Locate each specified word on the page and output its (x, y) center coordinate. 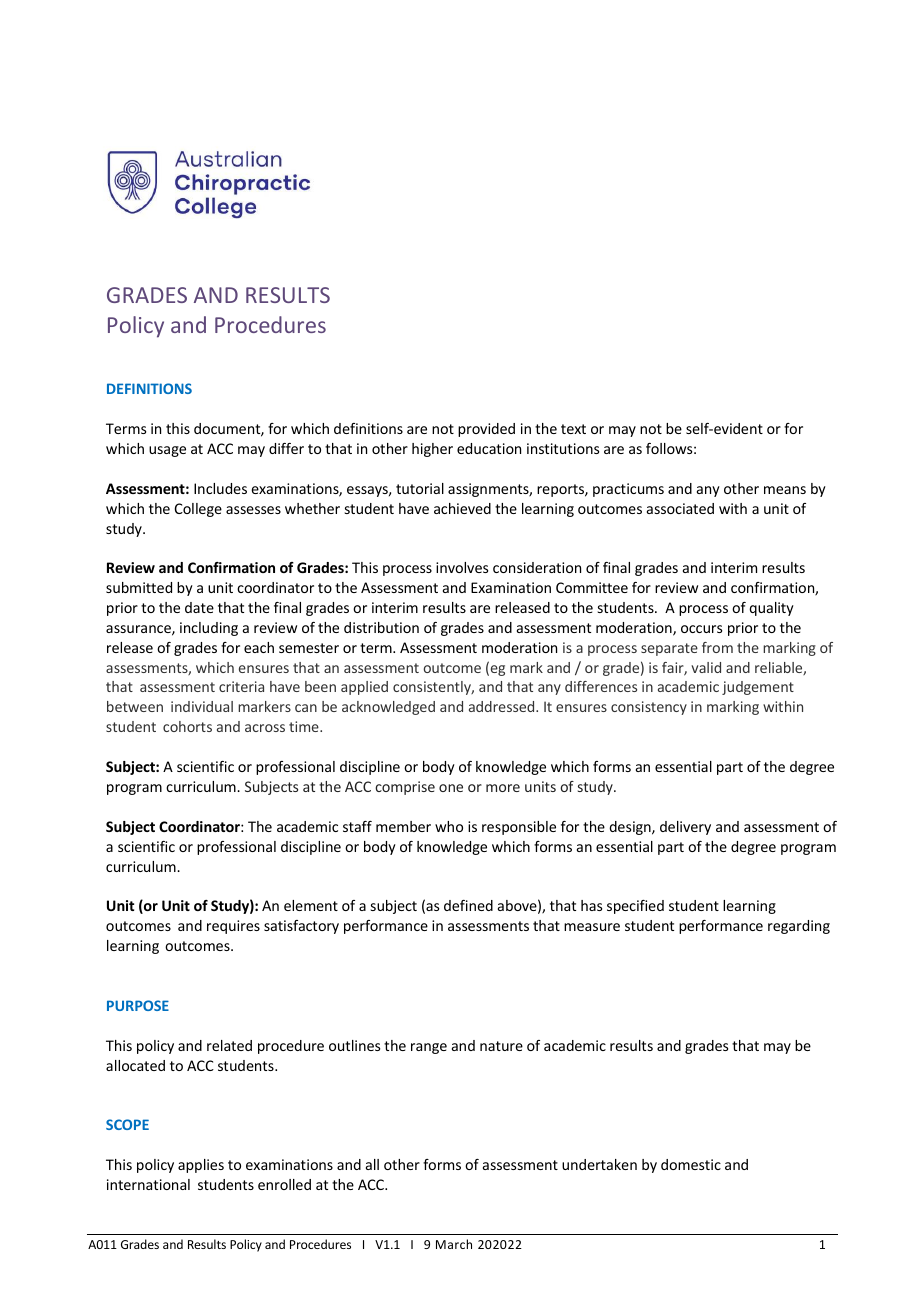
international (148, 1184)
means (785, 490)
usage (167, 451)
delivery (685, 828)
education (489, 448)
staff (357, 826)
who (449, 826)
